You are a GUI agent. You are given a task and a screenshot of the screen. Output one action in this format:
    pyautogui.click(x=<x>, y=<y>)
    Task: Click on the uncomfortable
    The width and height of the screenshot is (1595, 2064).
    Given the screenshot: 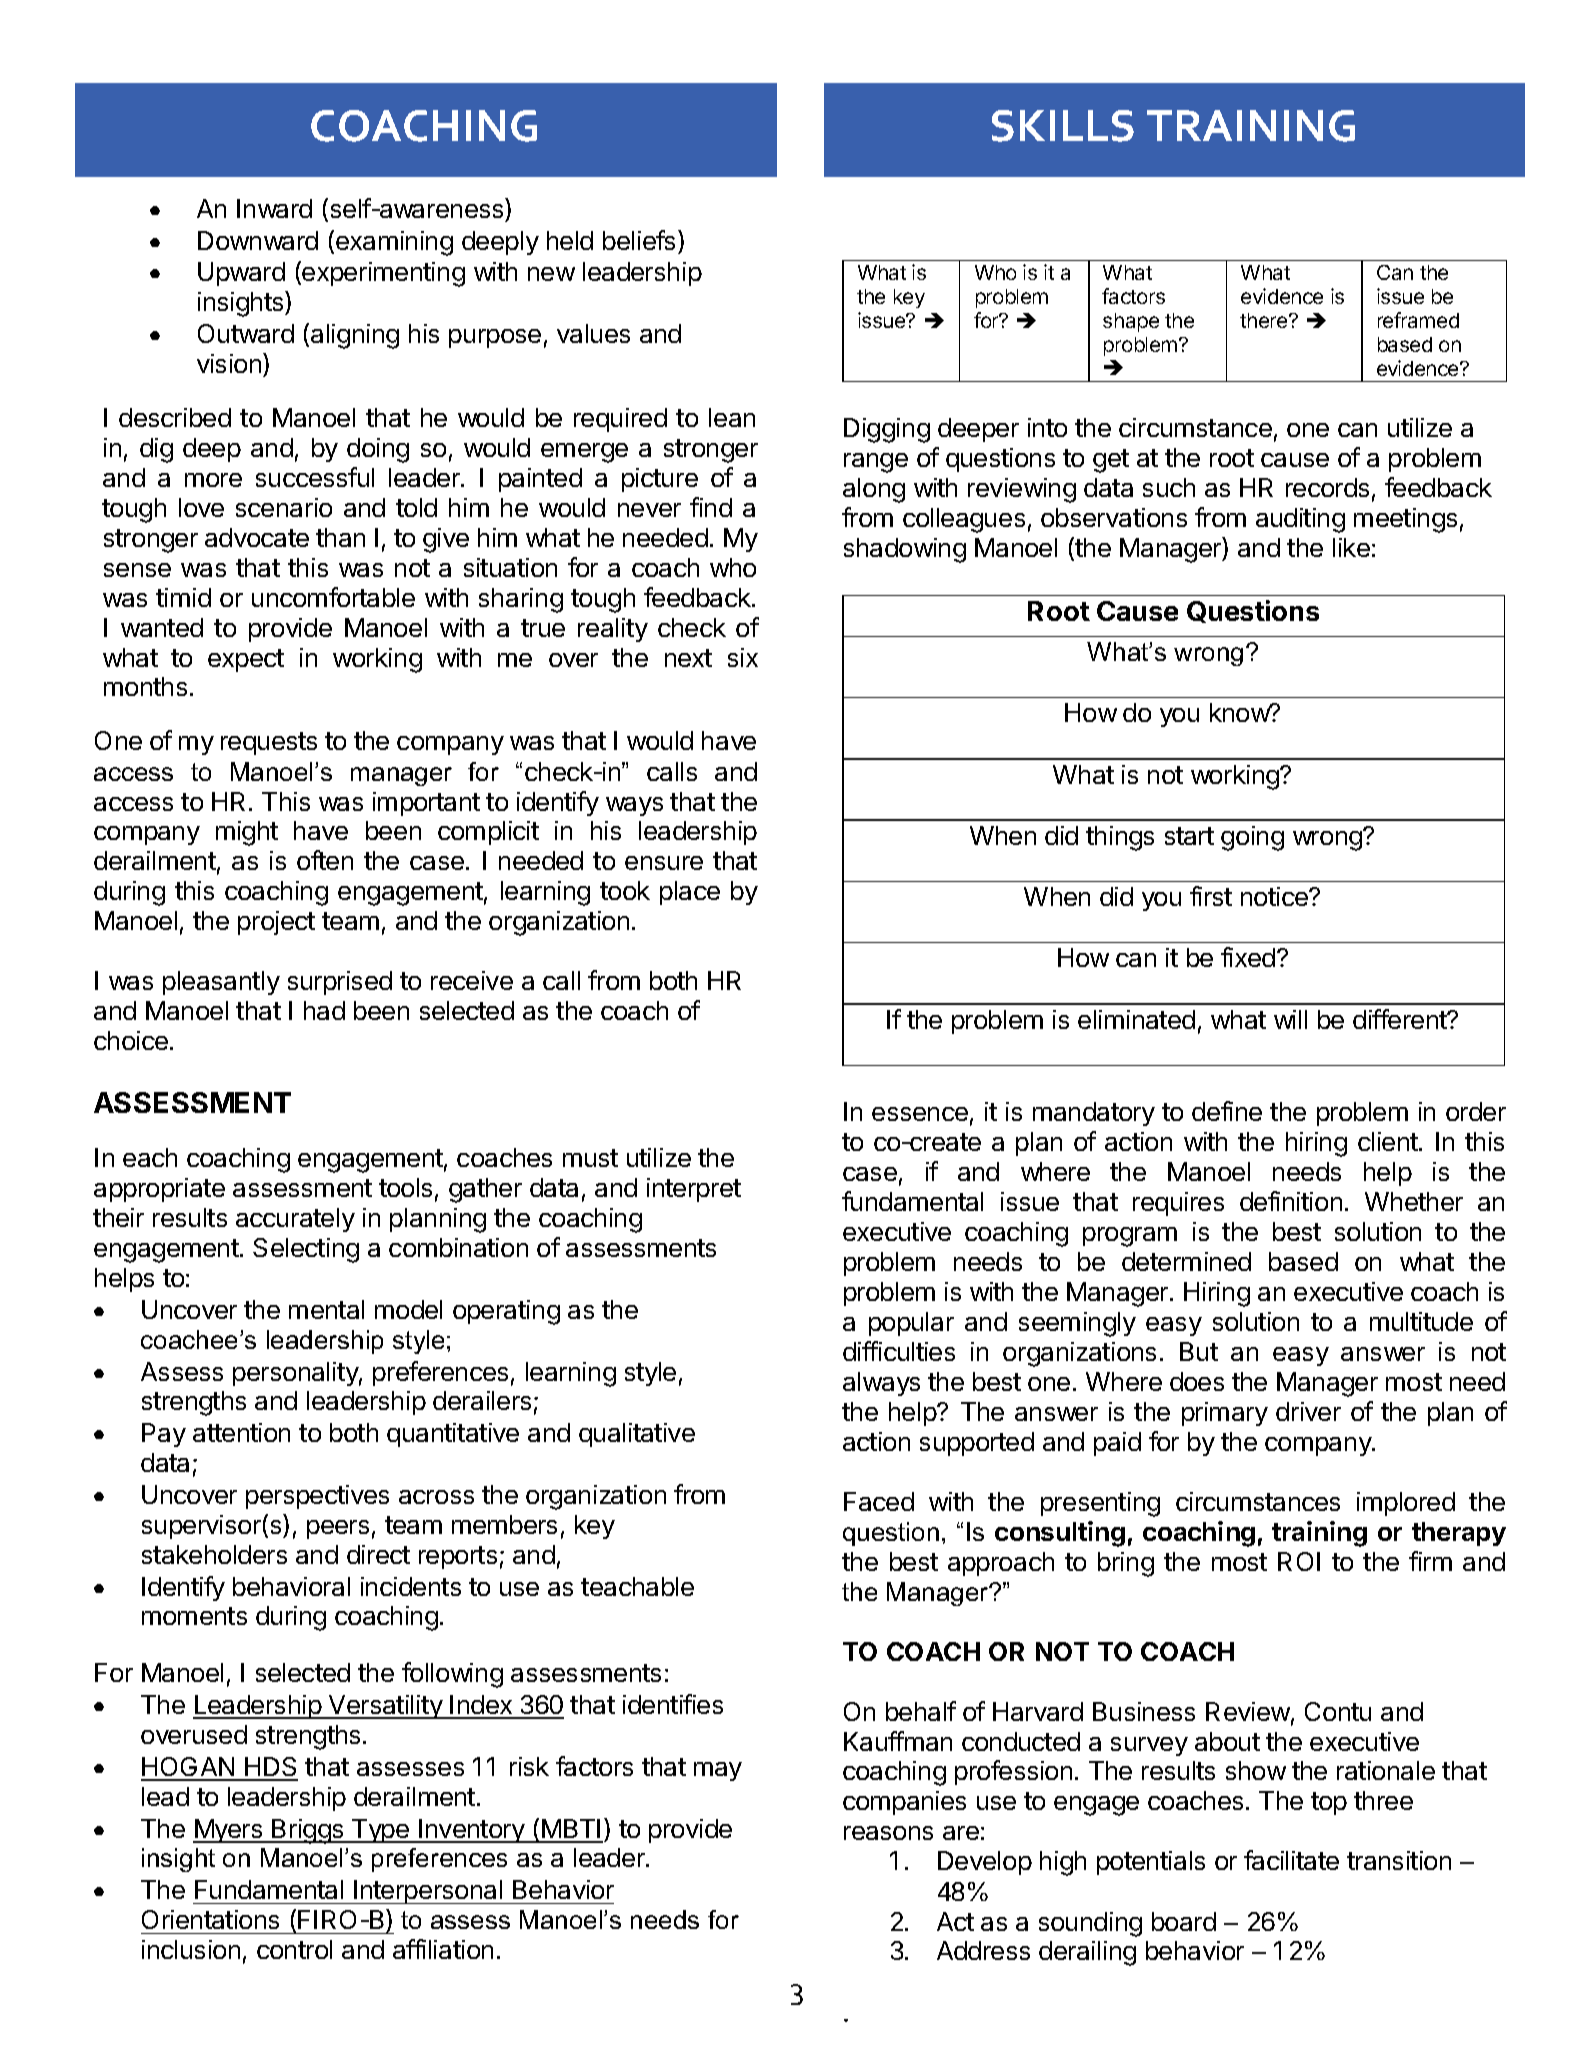 What is the action you would take?
    pyautogui.click(x=333, y=597)
